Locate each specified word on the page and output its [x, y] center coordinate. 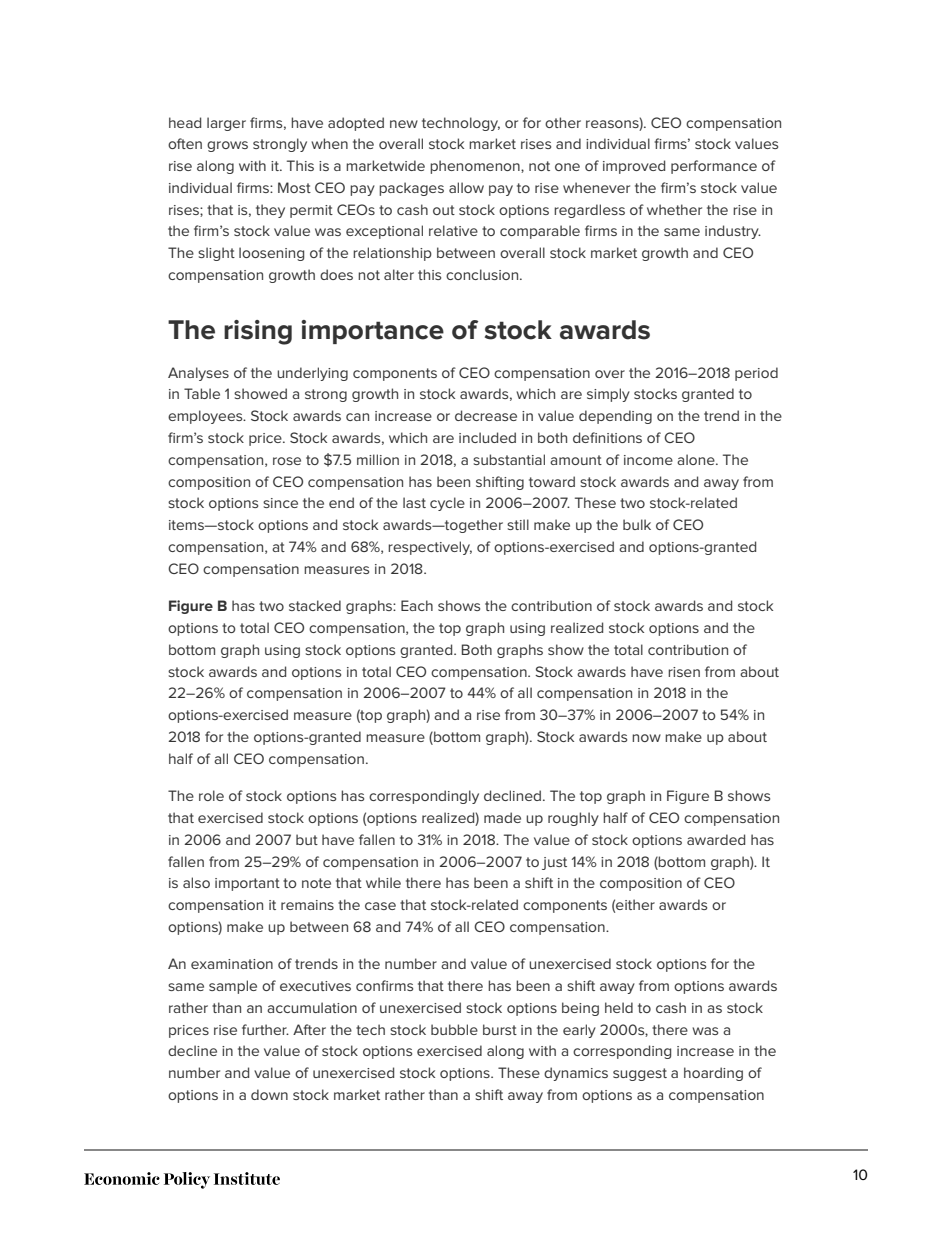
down [269, 1094]
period [756, 374]
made [502, 817]
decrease [486, 415]
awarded [716, 839]
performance [714, 167]
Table [202, 393]
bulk [637, 524]
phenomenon [476, 167]
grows [227, 146]
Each [417, 605]
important [247, 884]
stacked [315, 605]
